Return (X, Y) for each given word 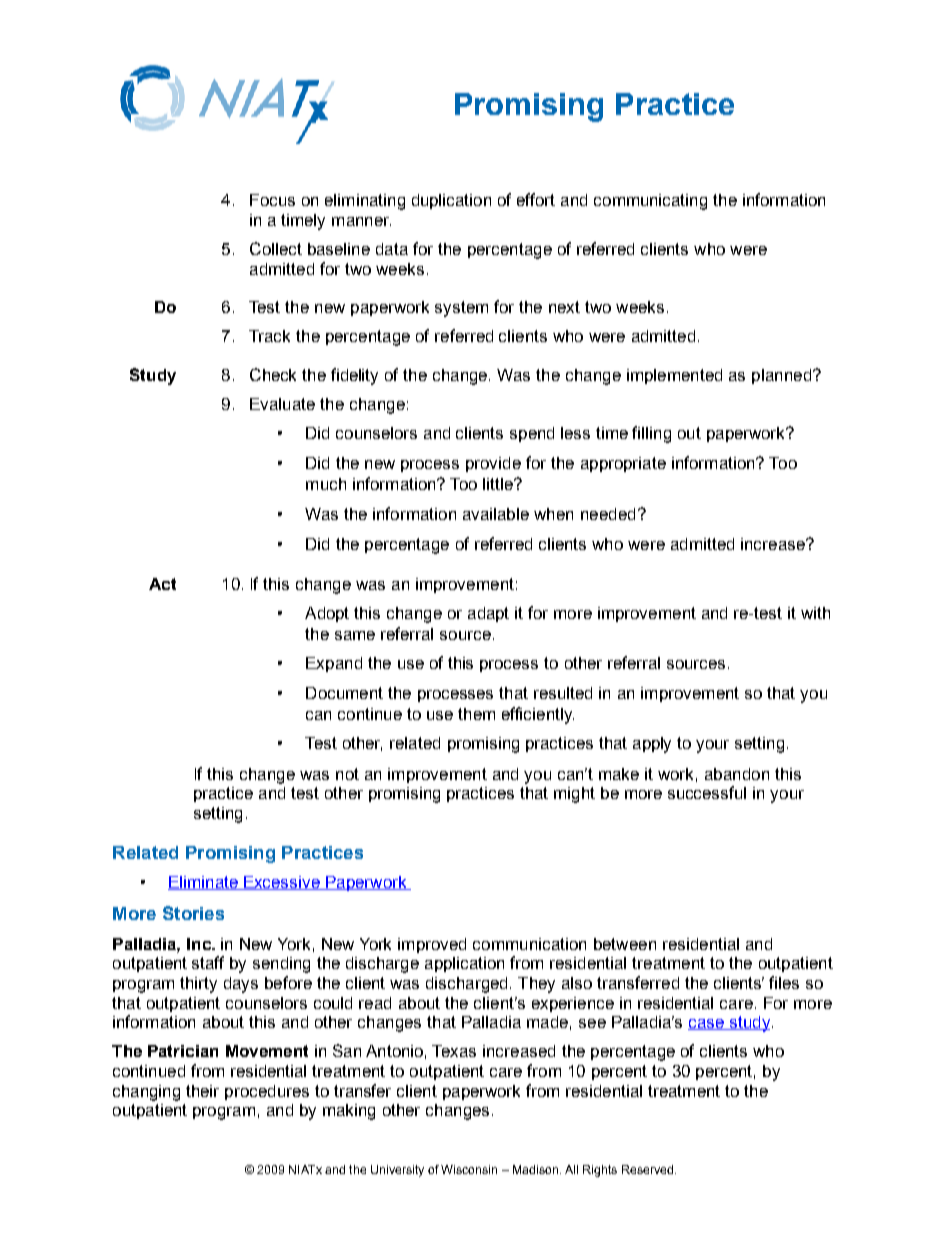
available (496, 514)
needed (608, 514)
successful (707, 792)
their (202, 1091)
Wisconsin (469, 1169)
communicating (650, 202)
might (574, 795)
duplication (451, 201)
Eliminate (204, 883)
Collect (276, 248)
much (326, 484)
